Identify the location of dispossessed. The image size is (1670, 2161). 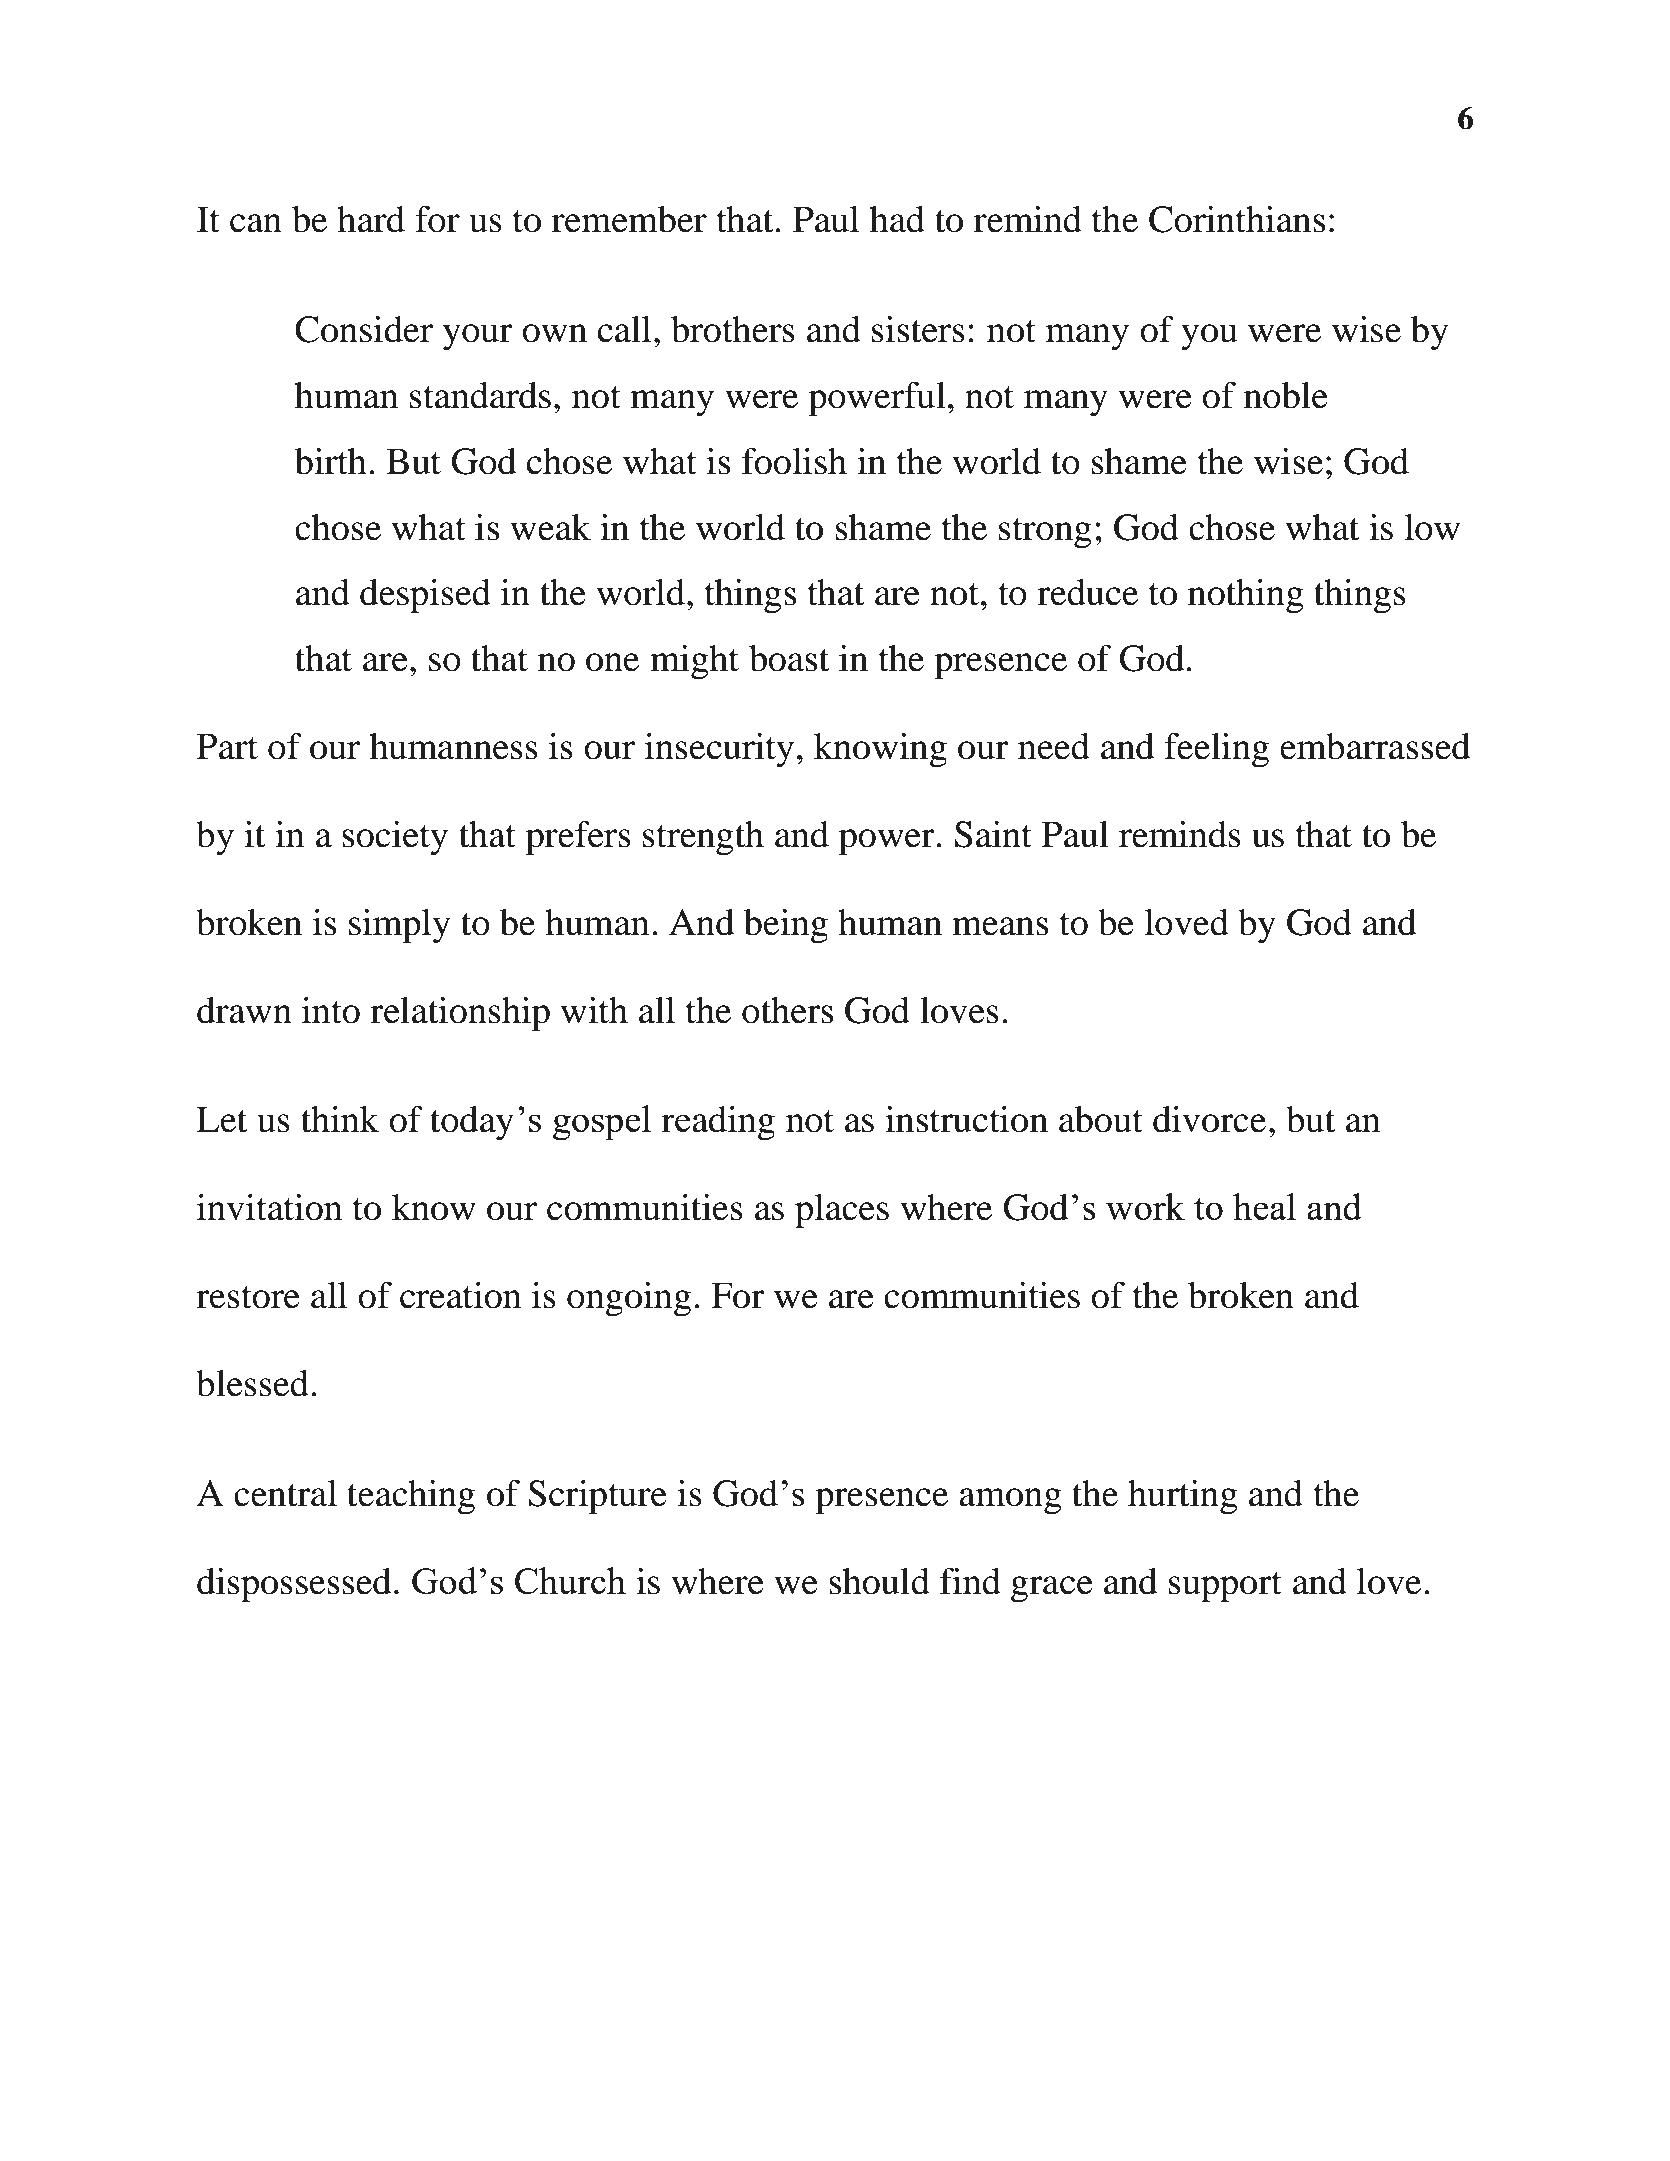
(294, 1585).
